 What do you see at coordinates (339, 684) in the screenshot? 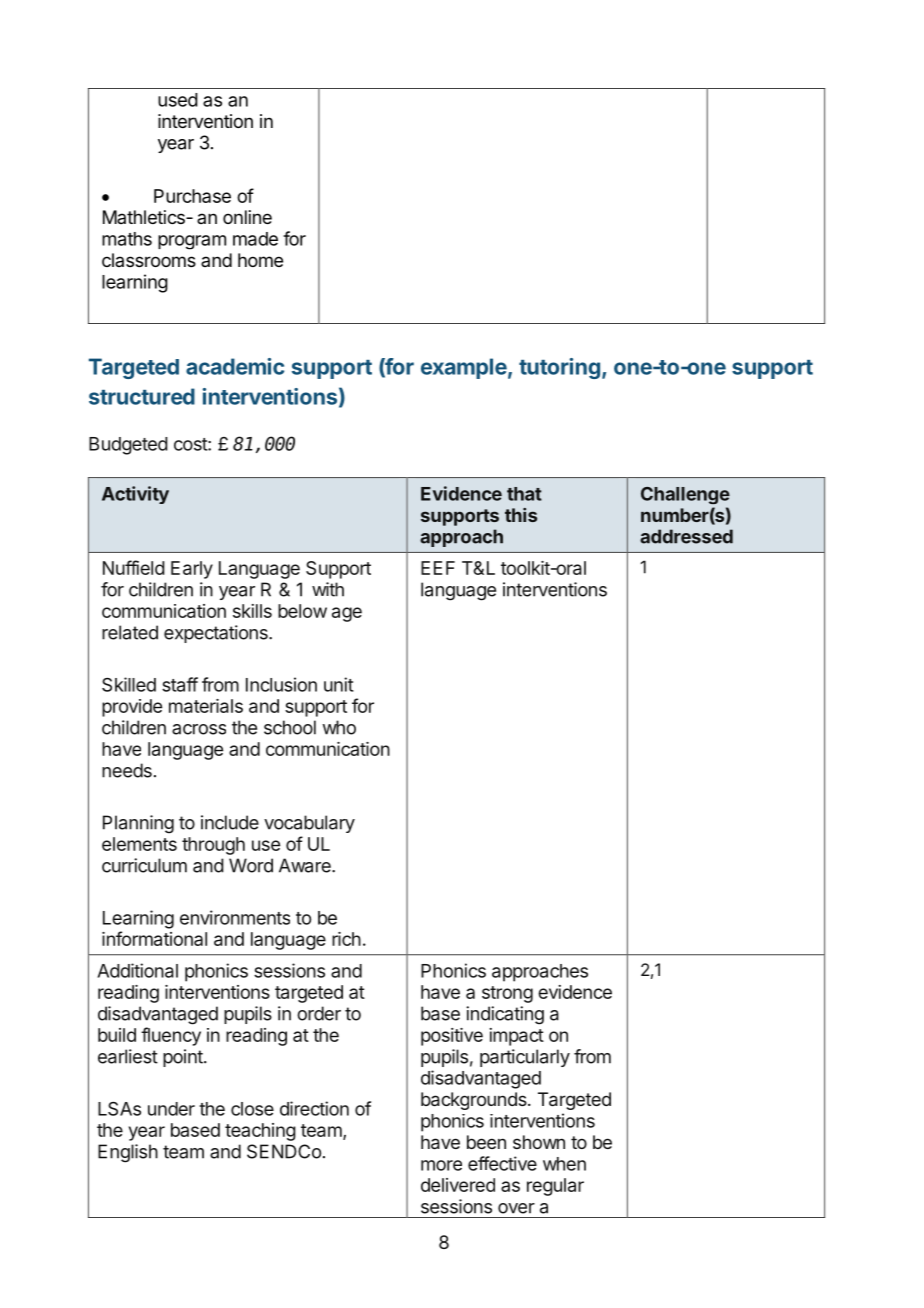
I see `unit` at bounding box center [339, 684].
